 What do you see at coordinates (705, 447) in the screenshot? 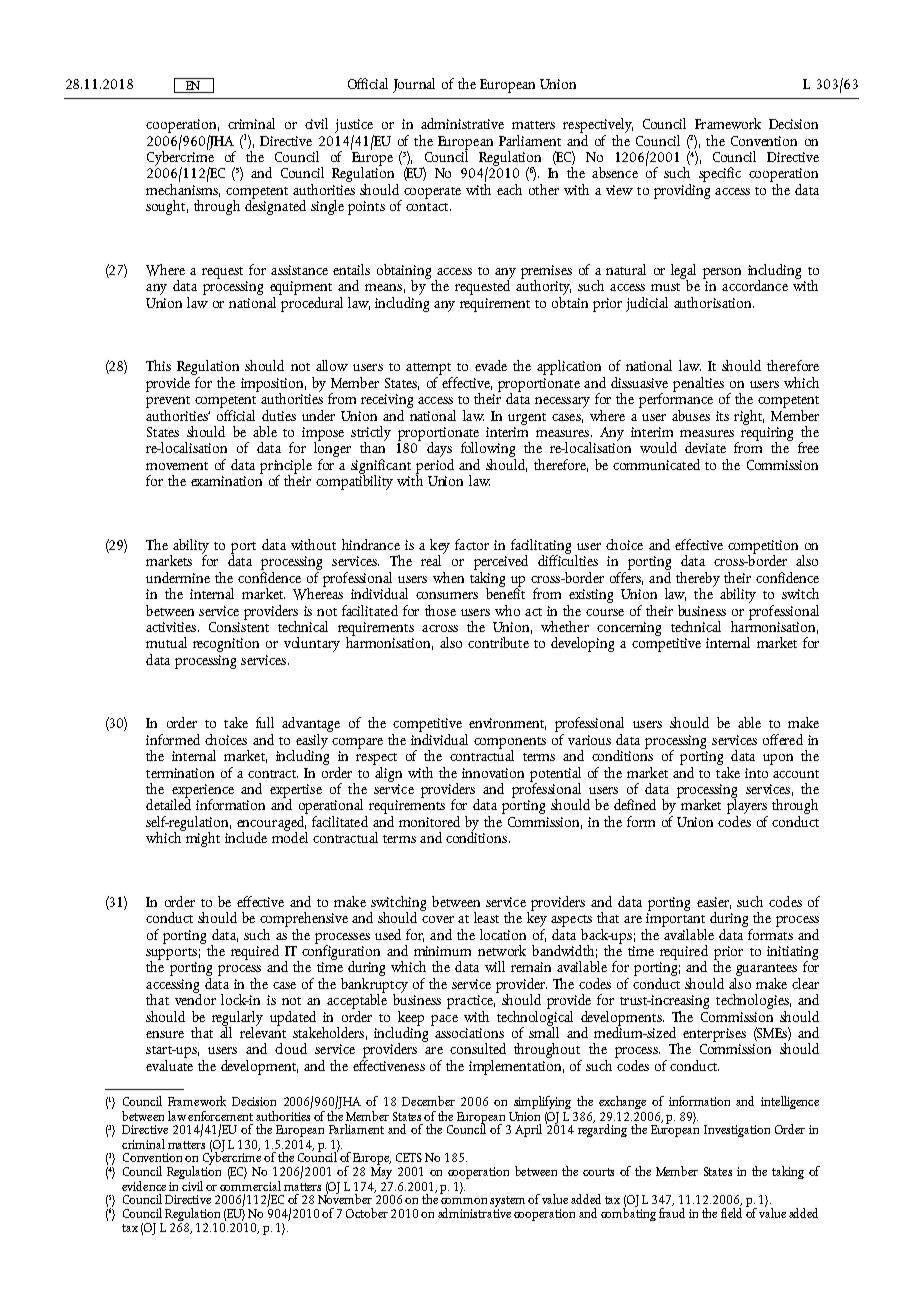
I see `deviate` at bounding box center [705, 447].
